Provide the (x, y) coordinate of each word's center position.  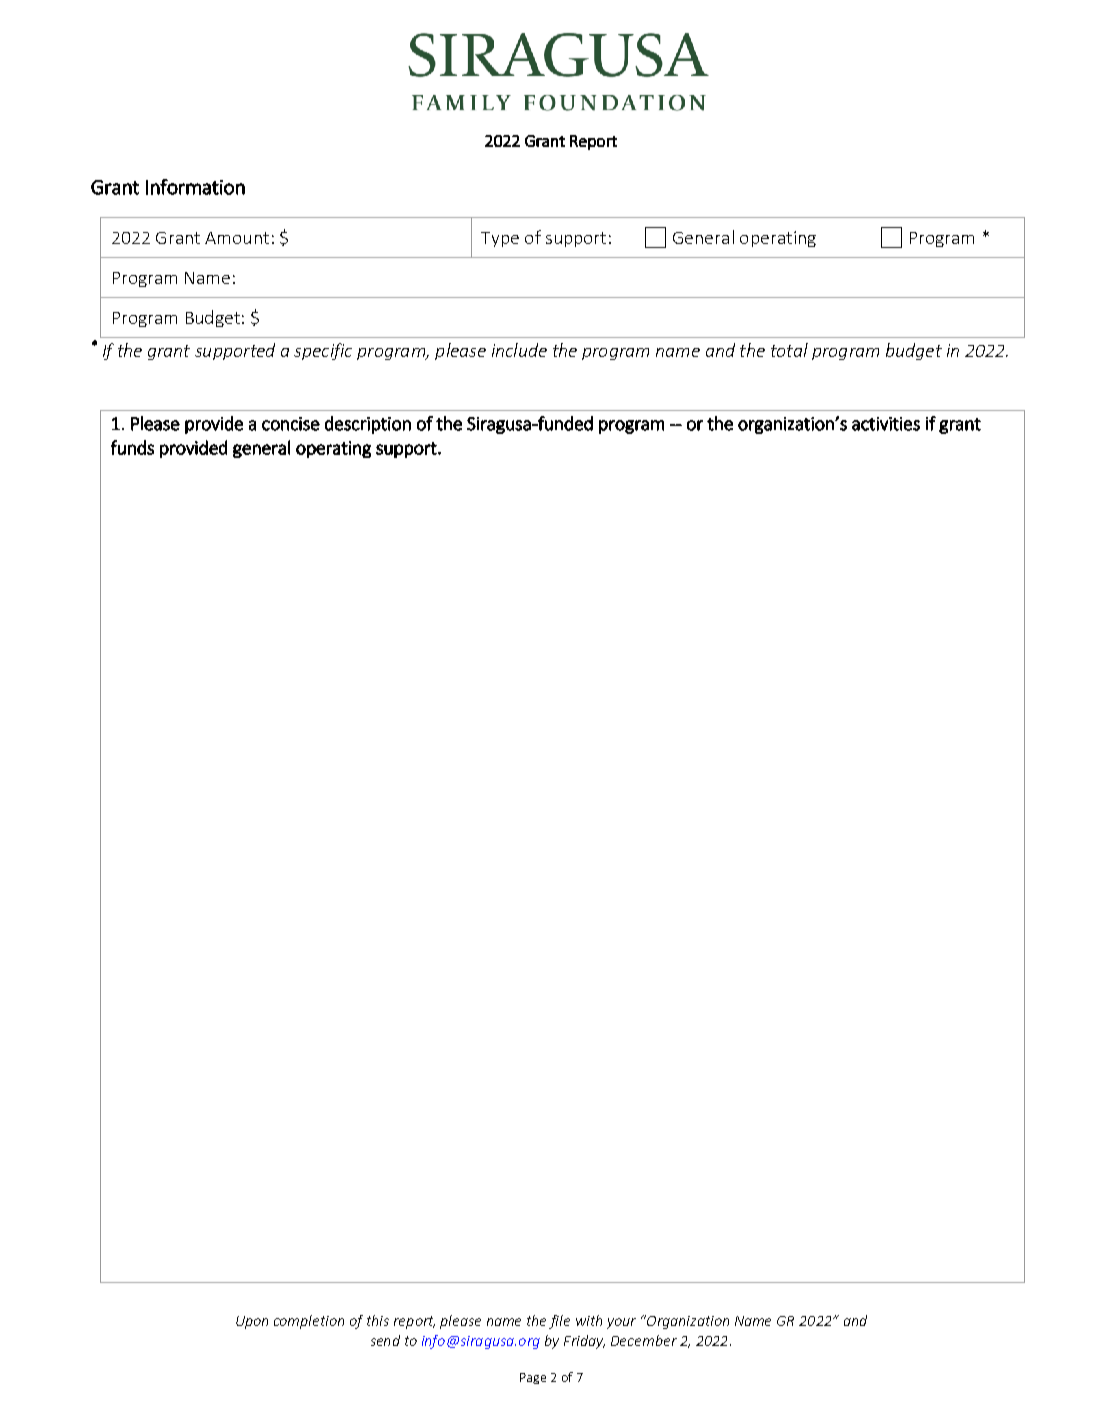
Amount (237, 238)
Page (533, 1378)
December (644, 1340)
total (789, 350)
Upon (252, 1322)
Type (500, 239)
